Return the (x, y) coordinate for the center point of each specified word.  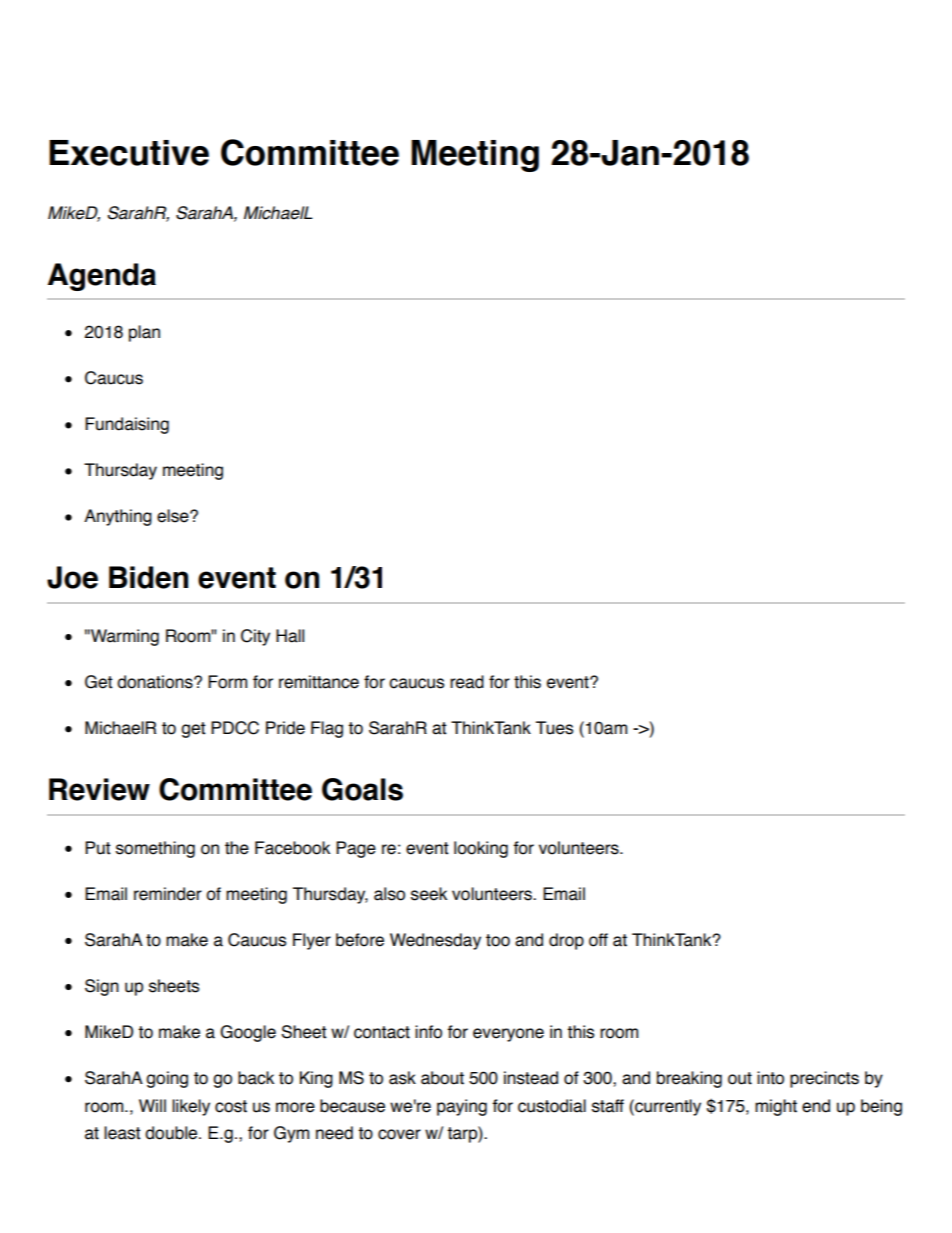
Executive (129, 153)
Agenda (102, 277)
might (776, 1107)
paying (462, 1107)
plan (144, 333)
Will (152, 1105)
